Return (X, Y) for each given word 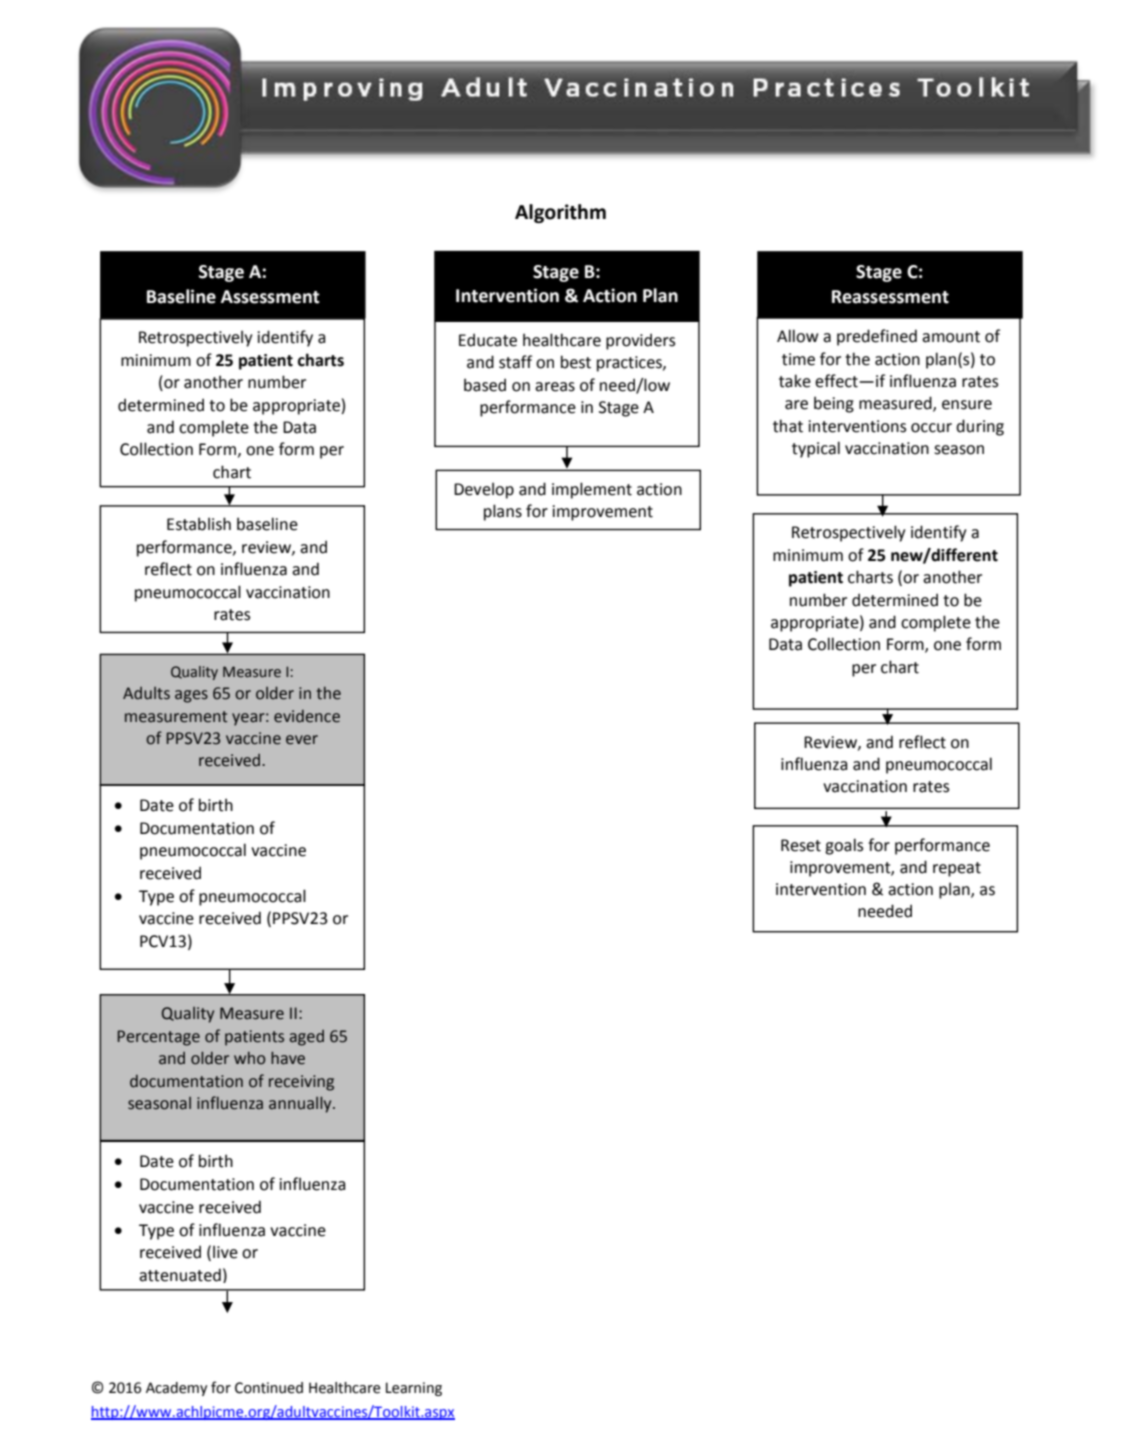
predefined (877, 337)
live (225, 1252)
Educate (488, 340)
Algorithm (560, 213)
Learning (414, 1389)
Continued (269, 1388)
